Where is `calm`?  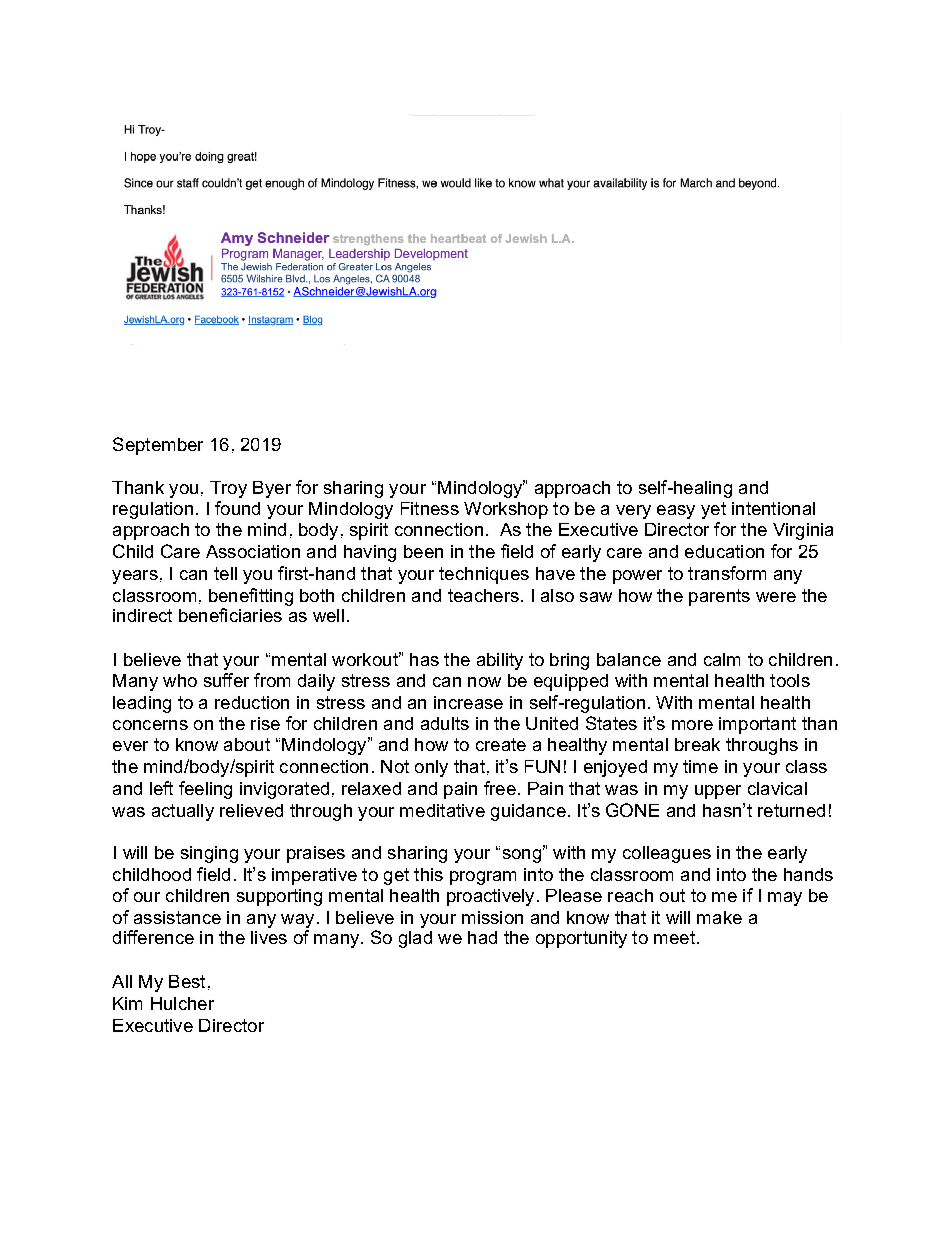
calm is located at coordinates (722, 659).
